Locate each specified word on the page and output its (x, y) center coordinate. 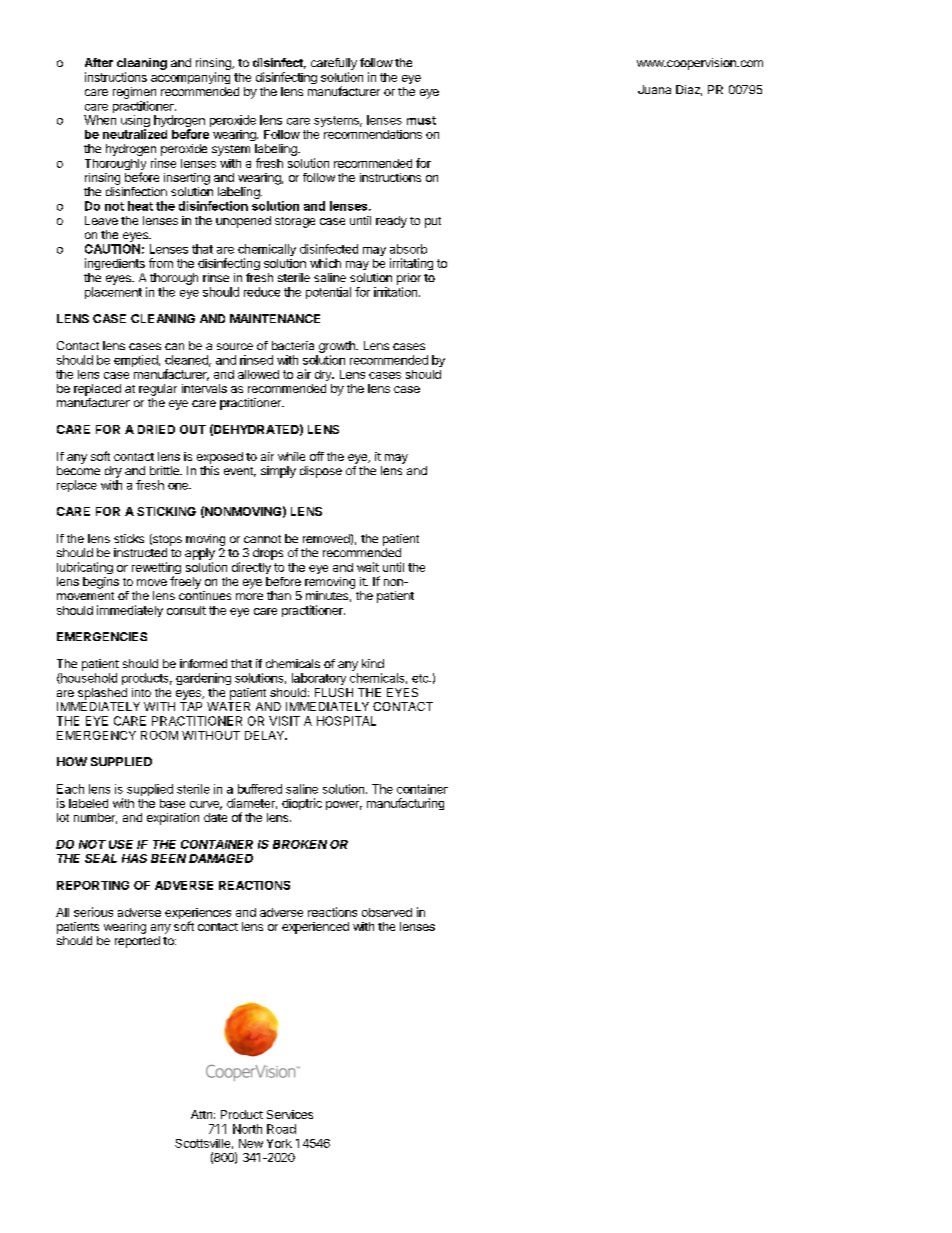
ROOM (159, 735)
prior (409, 279)
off (317, 456)
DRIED (156, 429)
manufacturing (405, 804)
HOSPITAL (346, 721)
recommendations (373, 134)
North (247, 1129)
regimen (134, 93)
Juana (654, 89)
